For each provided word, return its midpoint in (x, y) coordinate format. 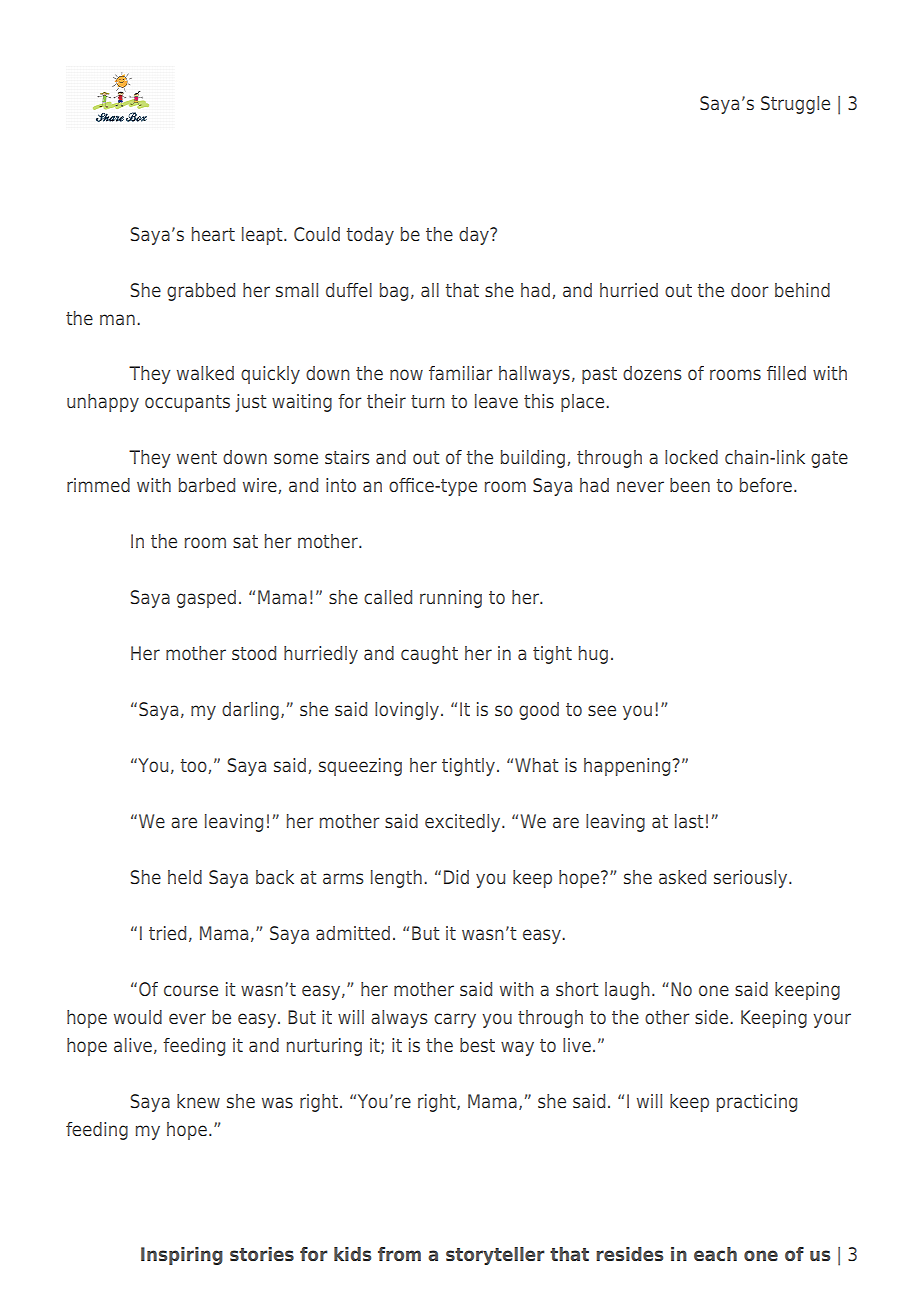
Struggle (795, 105)
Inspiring (182, 1256)
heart (213, 234)
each (715, 1254)
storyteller (495, 1256)
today (370, 236)
